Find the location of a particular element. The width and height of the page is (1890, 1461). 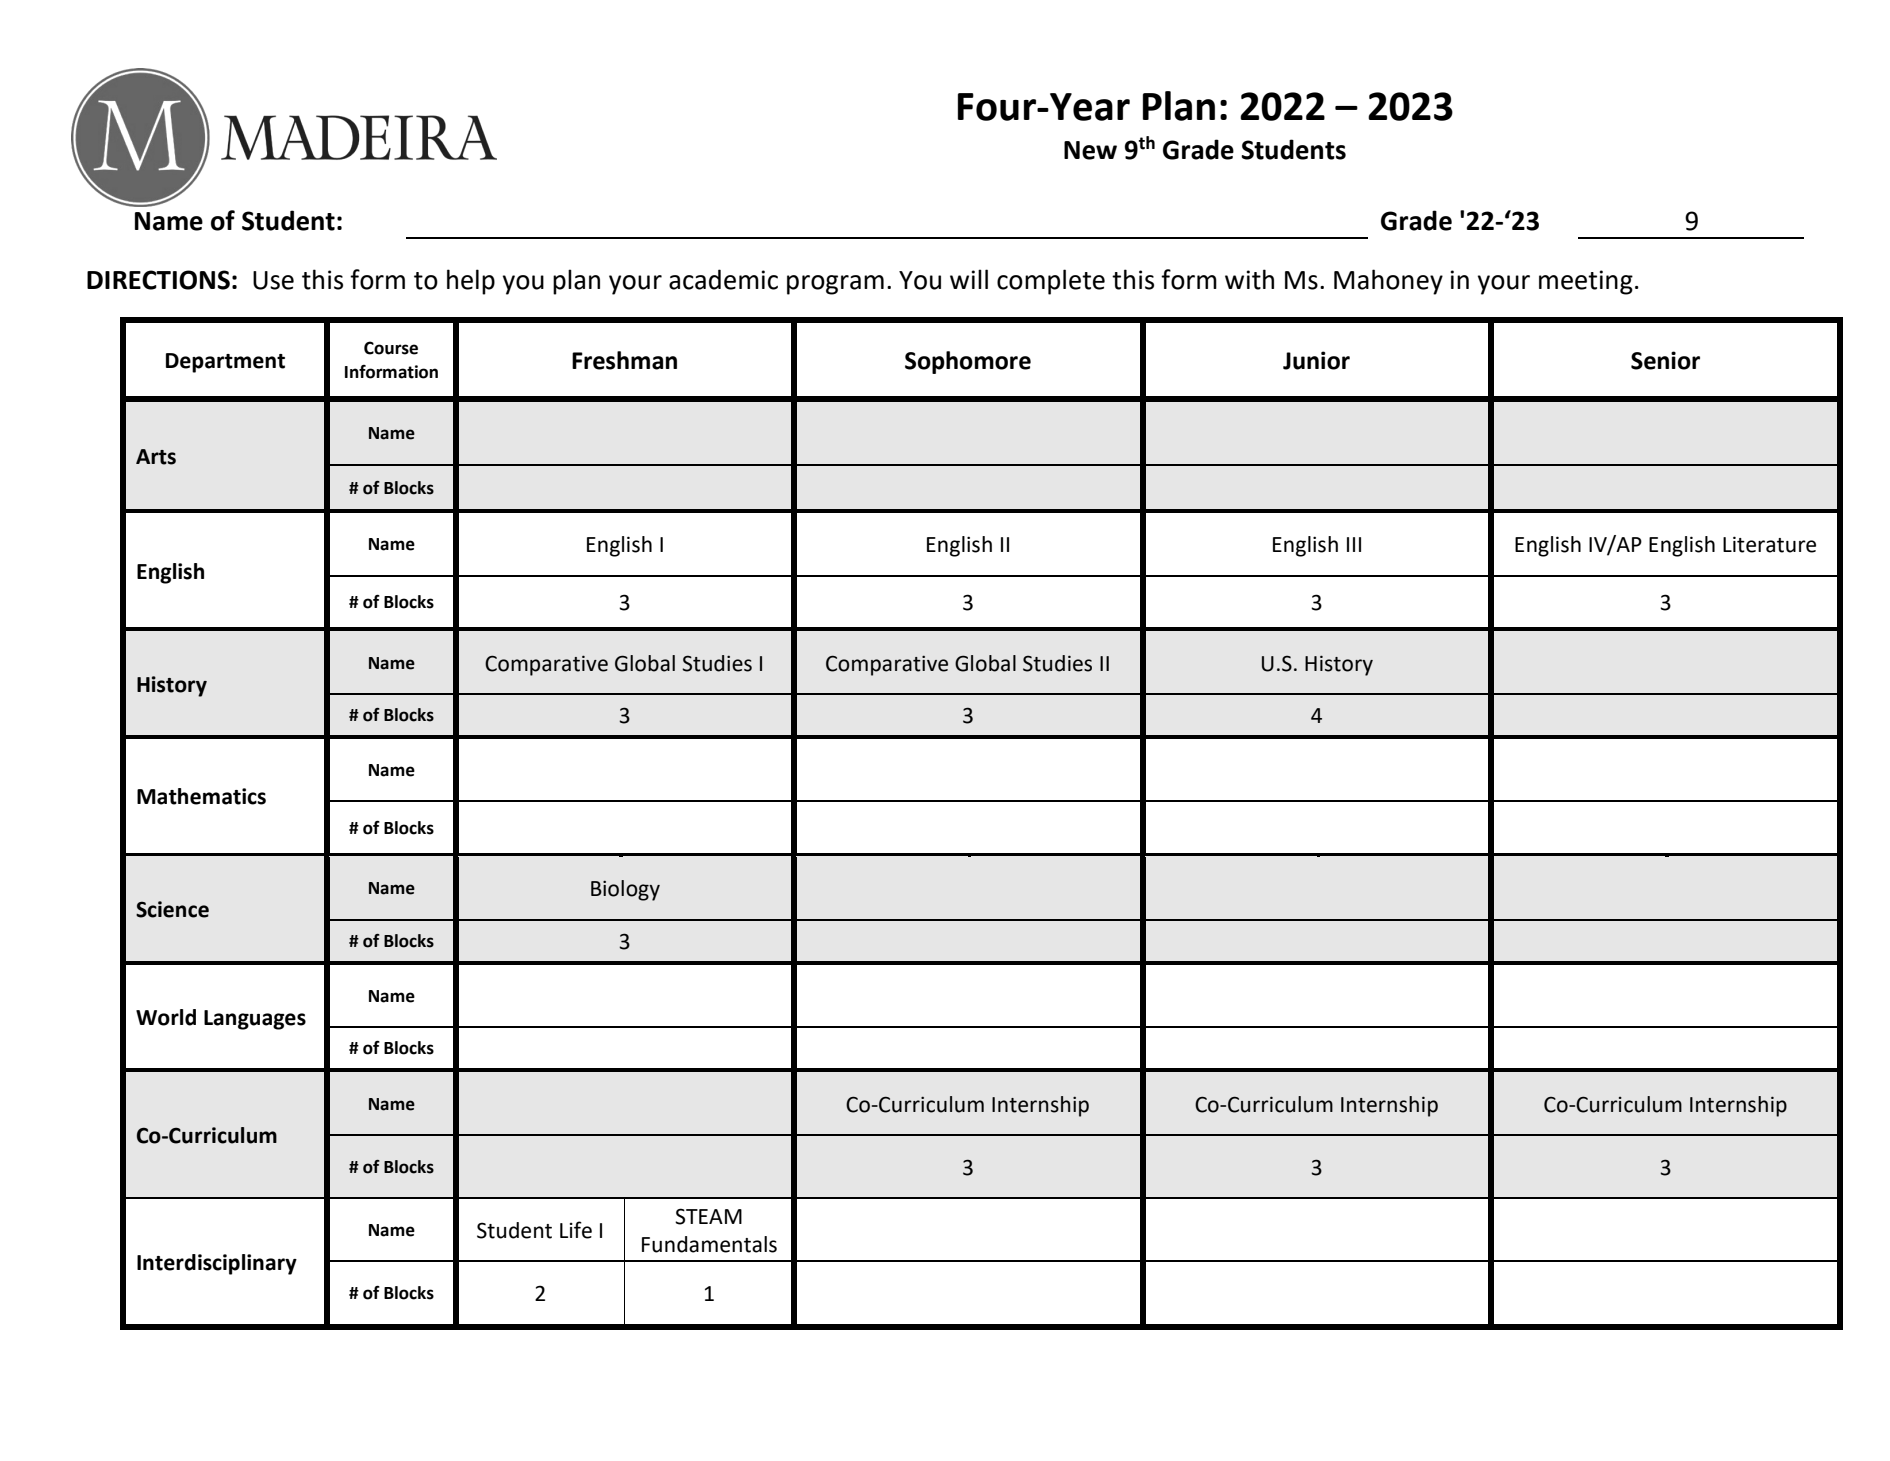

Life is located at coordinates (576, 1230).
